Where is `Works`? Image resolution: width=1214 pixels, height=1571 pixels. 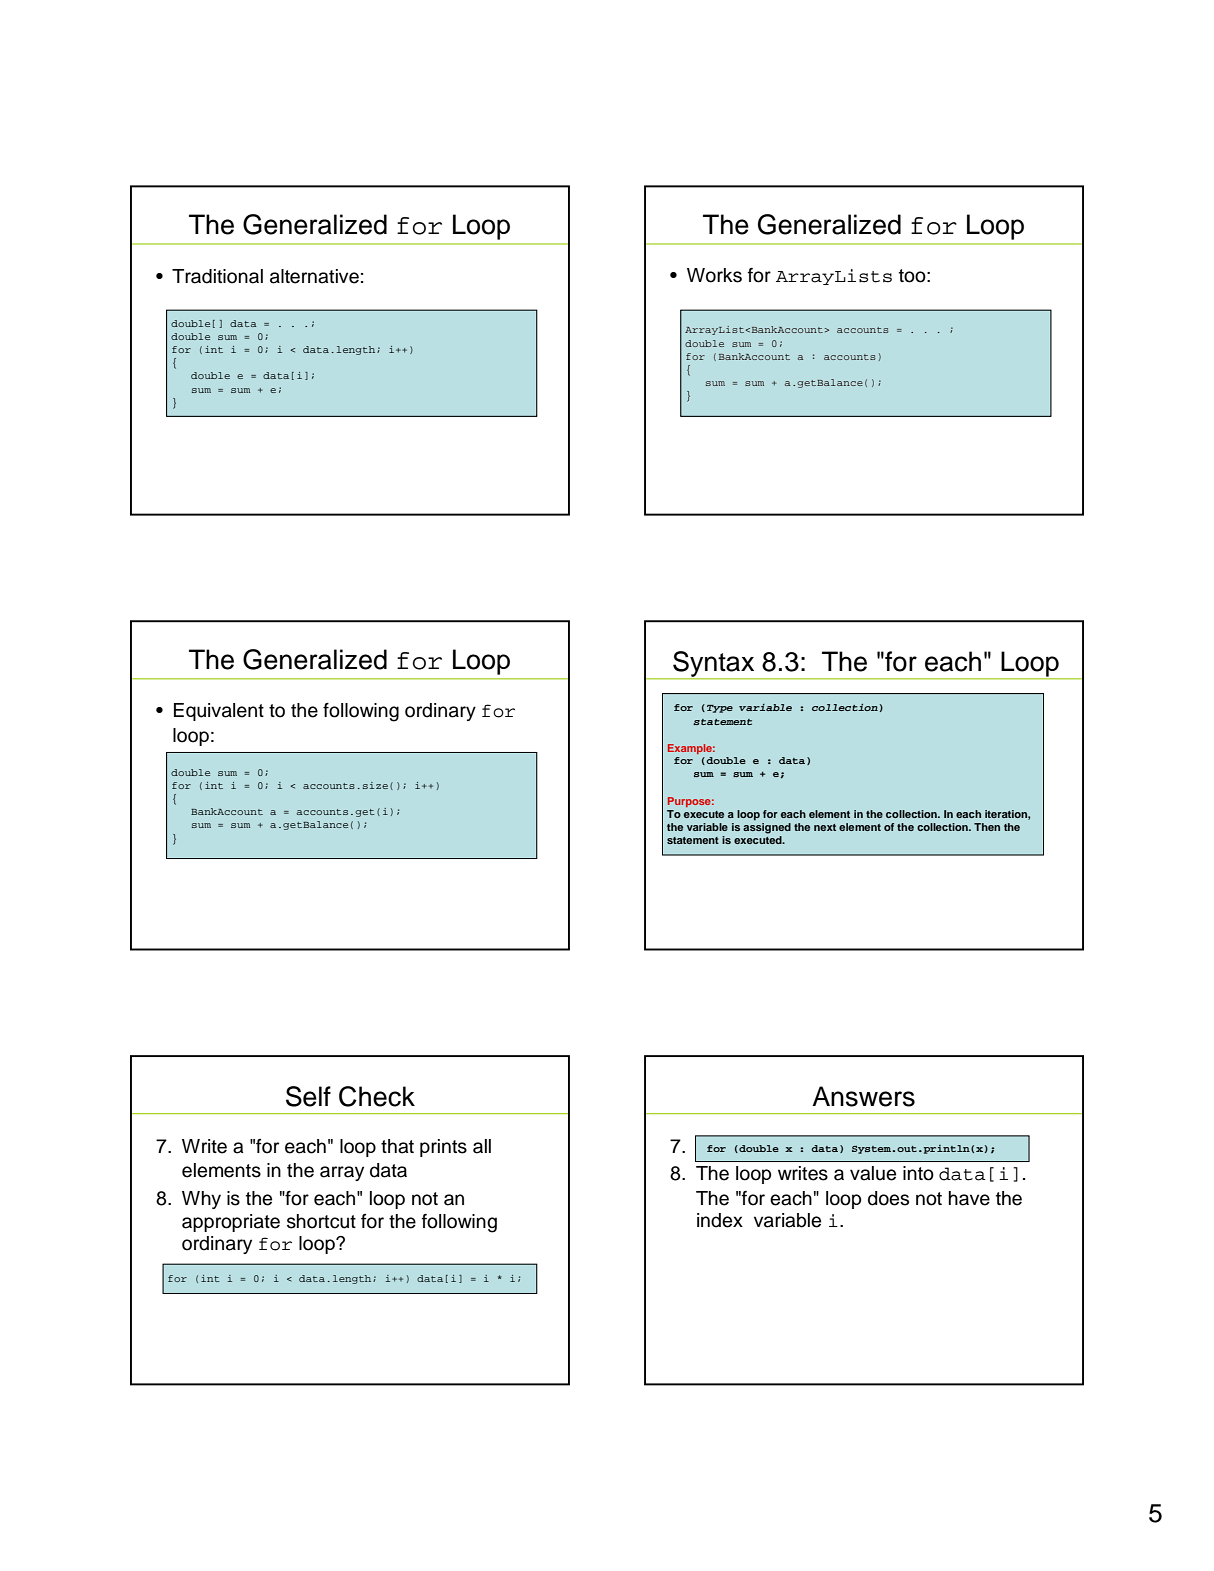
Works is located at coordinates (714, 275).
